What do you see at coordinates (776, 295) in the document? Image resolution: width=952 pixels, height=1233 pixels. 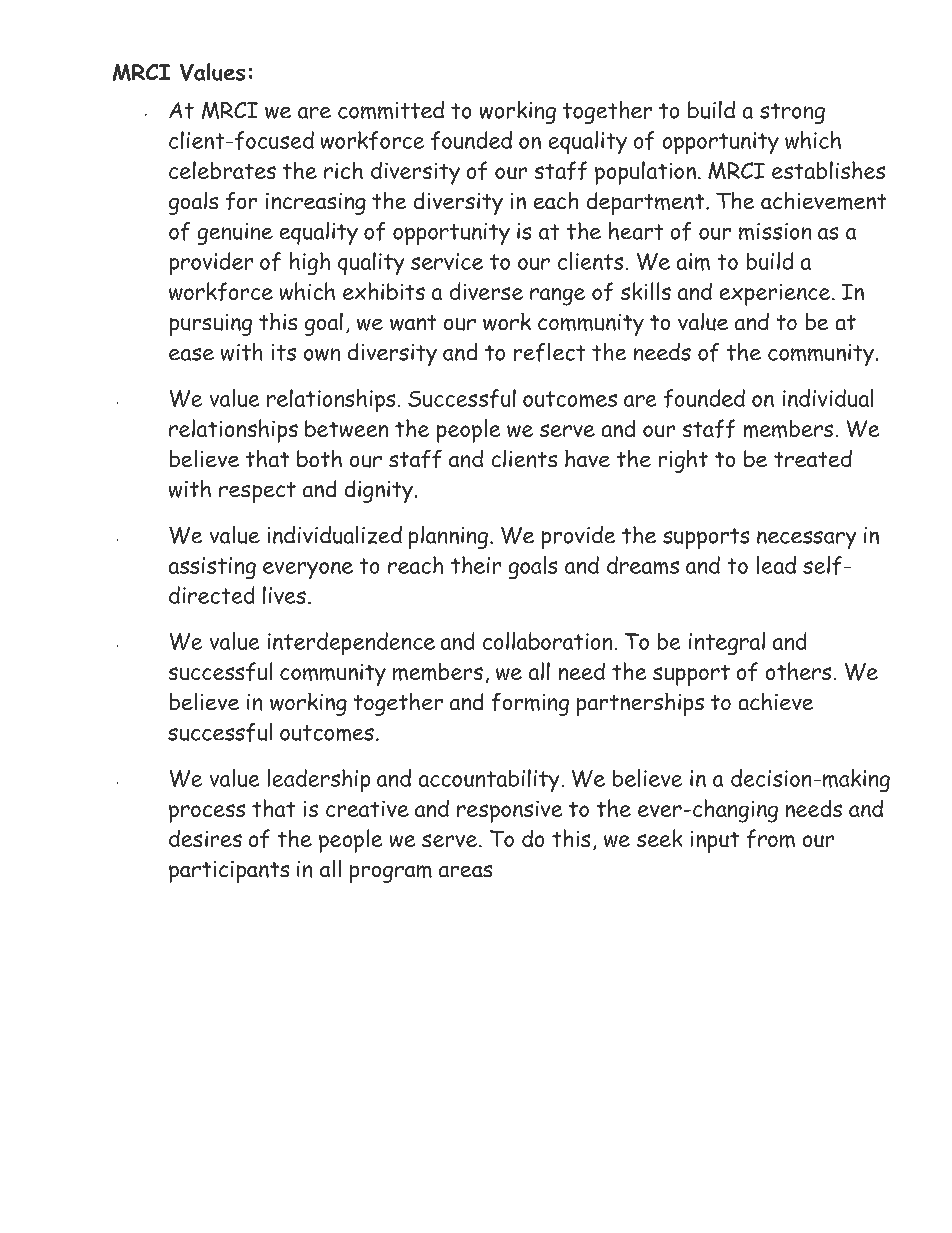 I see `experience` at bounding box center [776, 295].
